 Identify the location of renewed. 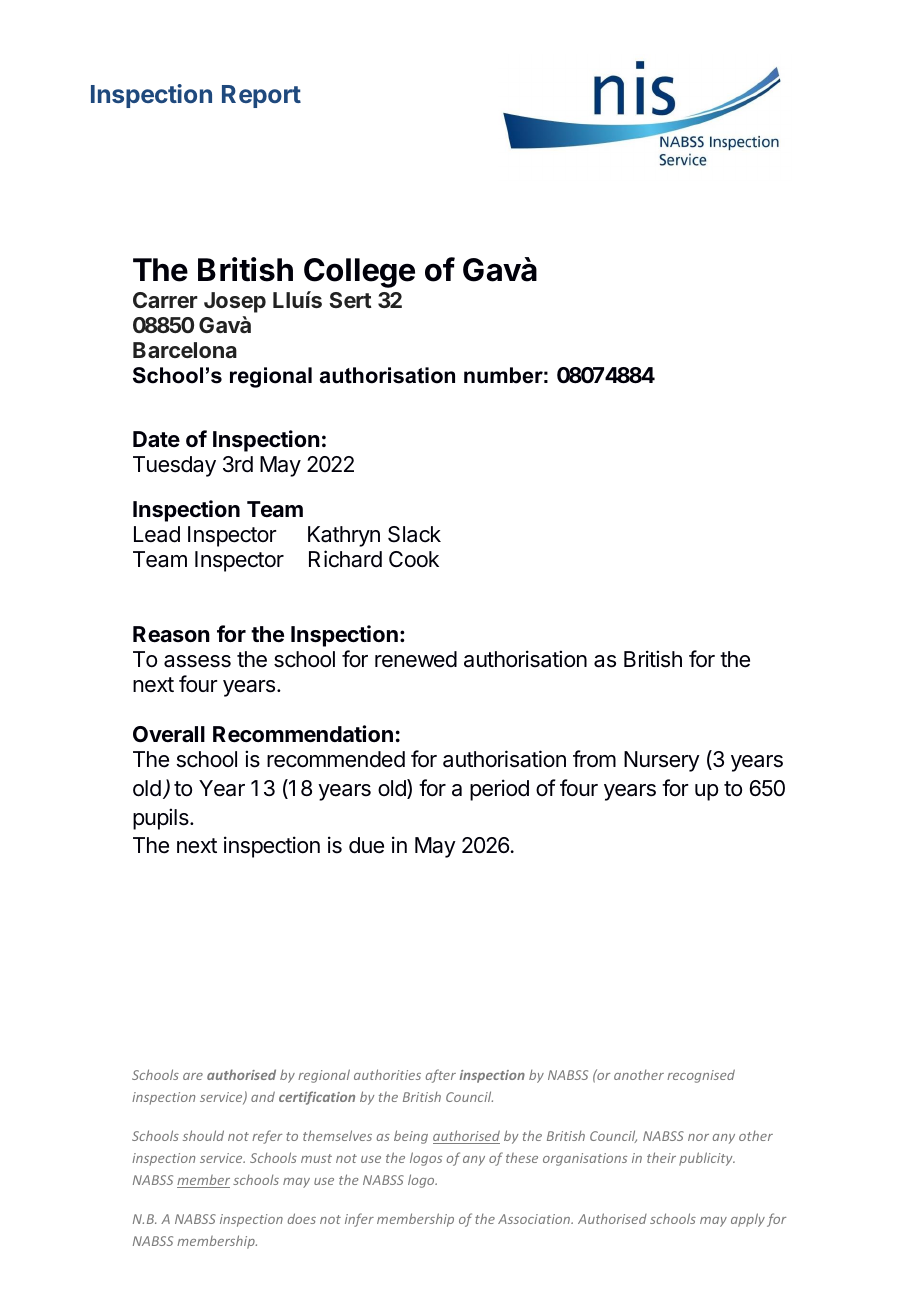
(416, 659).
